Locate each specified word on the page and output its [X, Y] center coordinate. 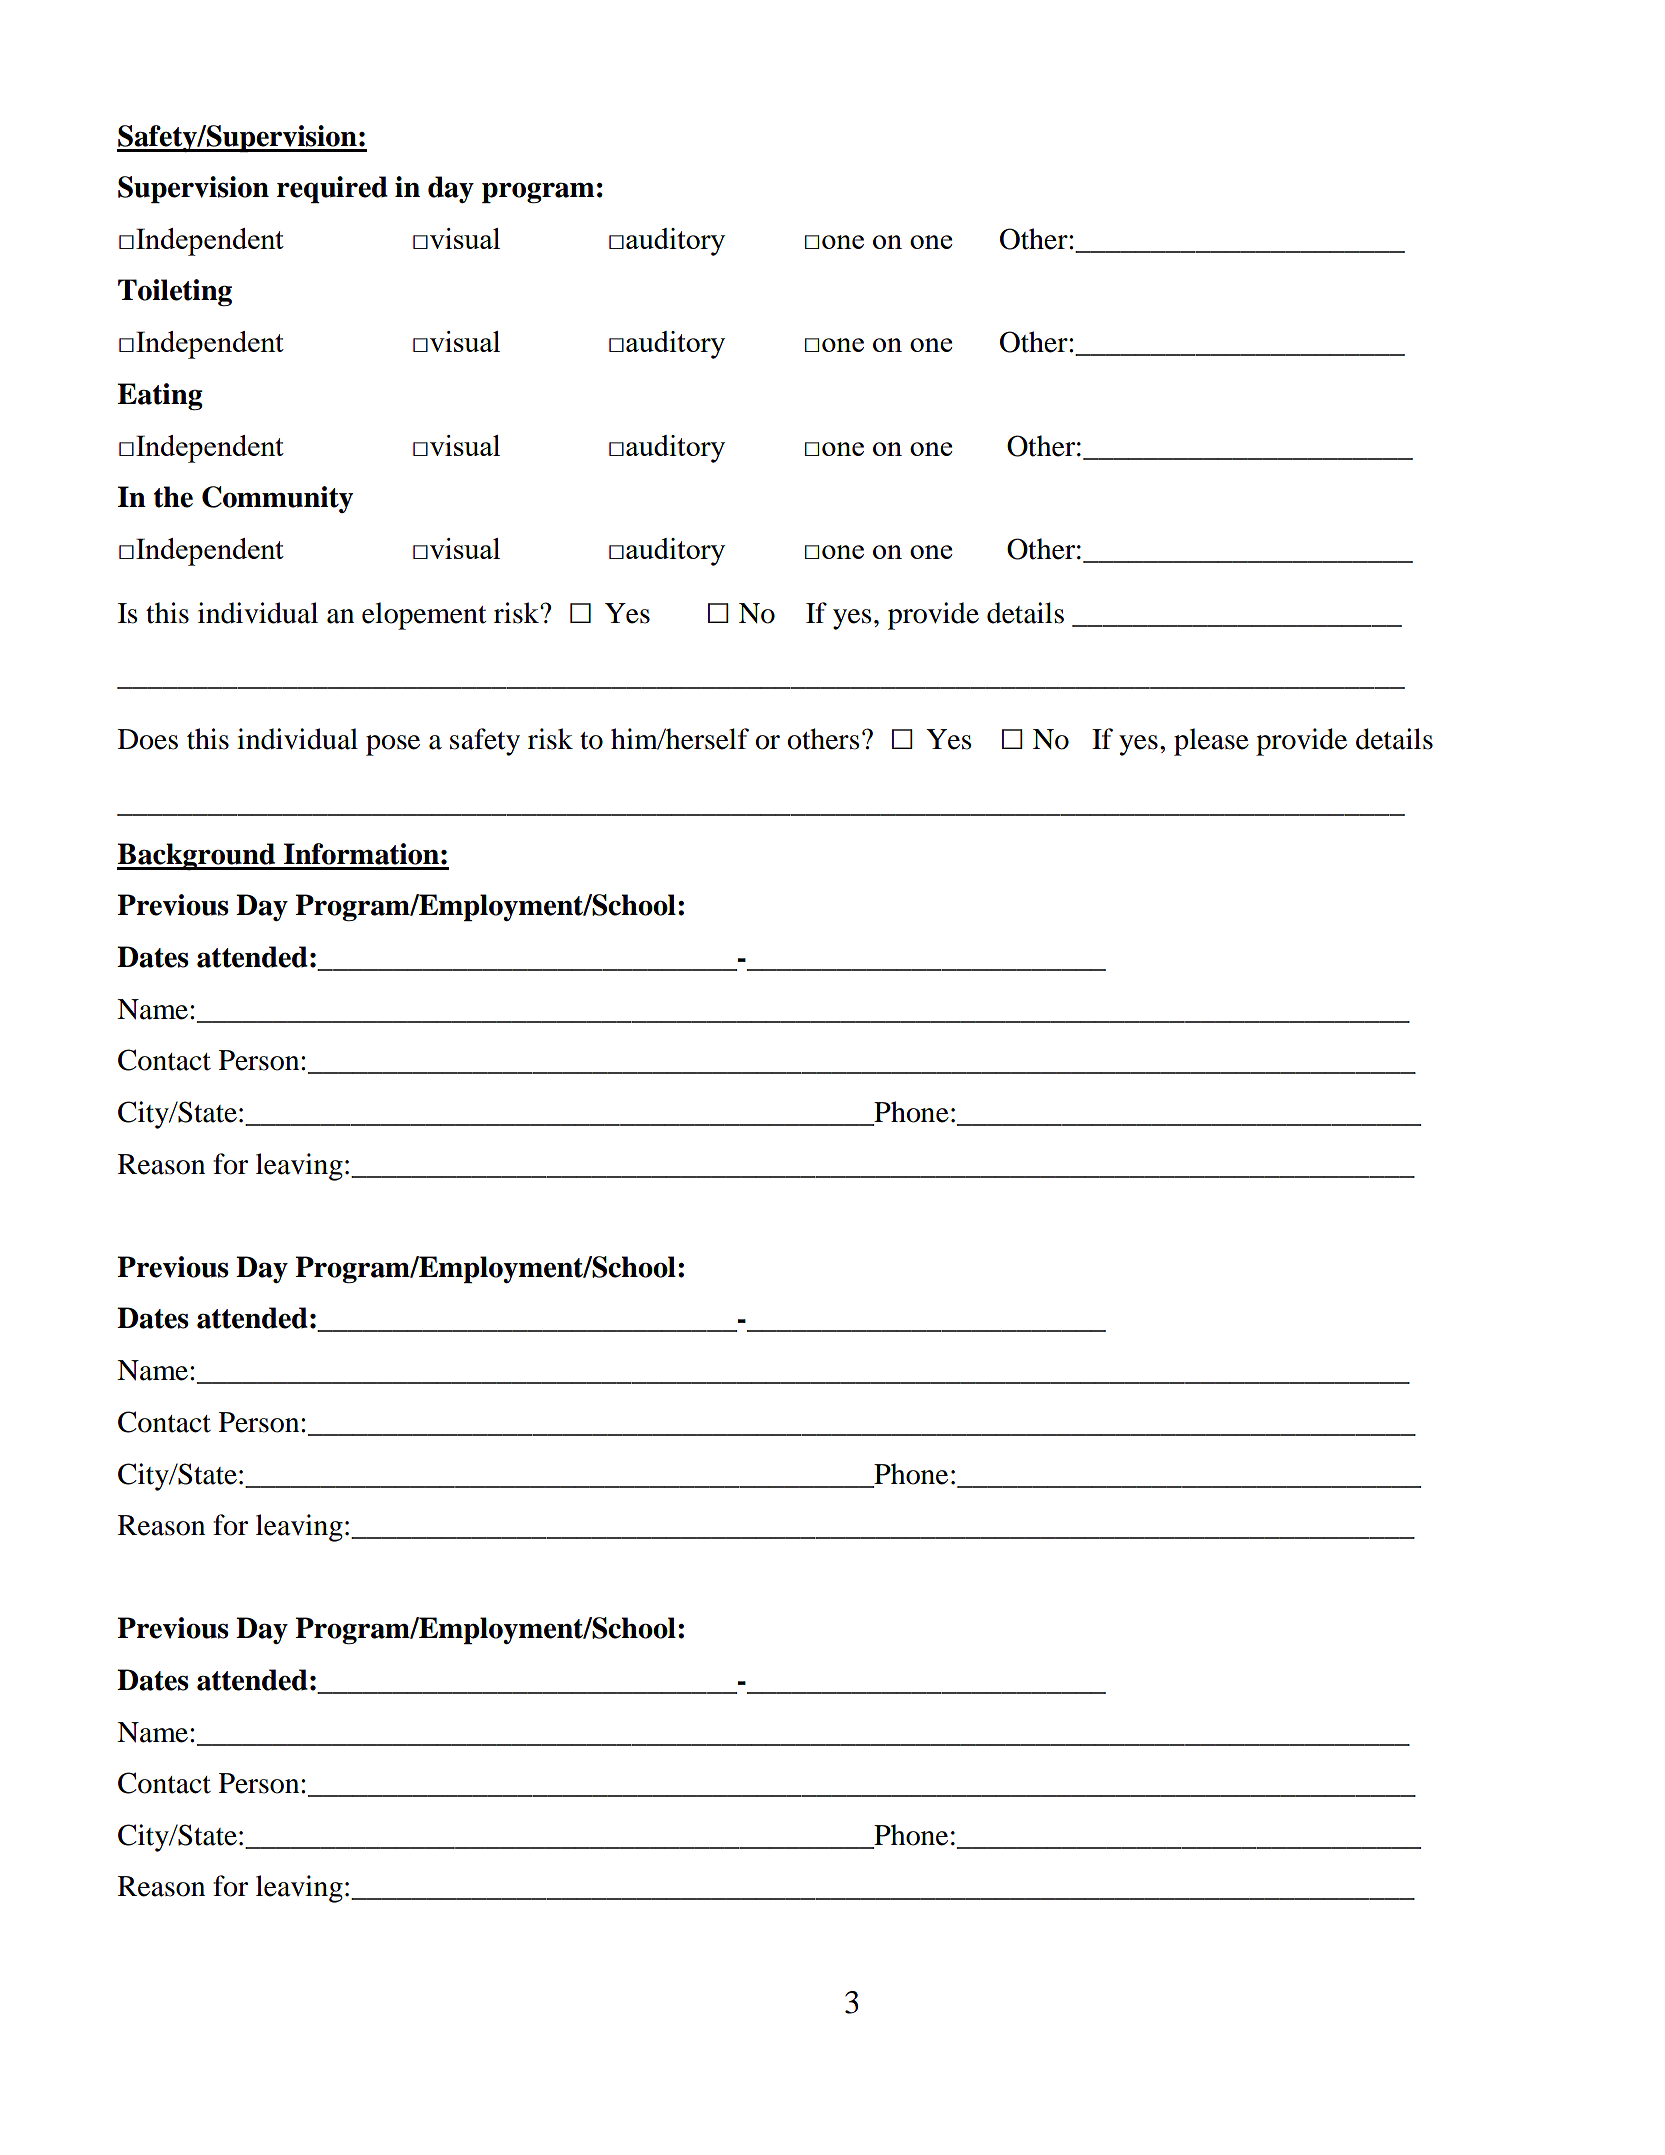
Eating [160, 397]
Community [277, 499]
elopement [424, 616]
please [1211, 742]
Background [197, 856]
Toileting [175, 292]
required [332, 189]
